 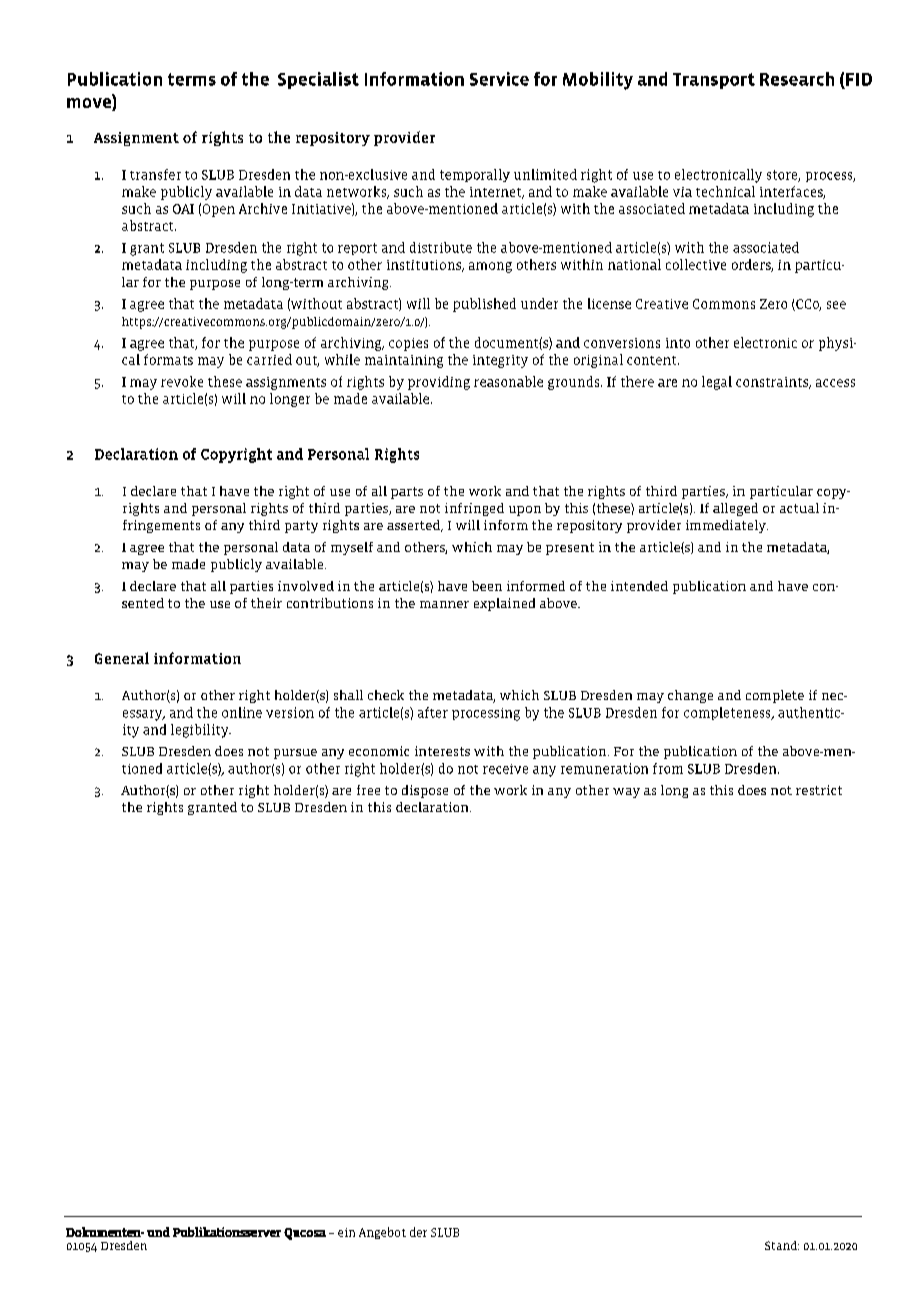 I want to click on dispose, so click(x=425, y=791).
